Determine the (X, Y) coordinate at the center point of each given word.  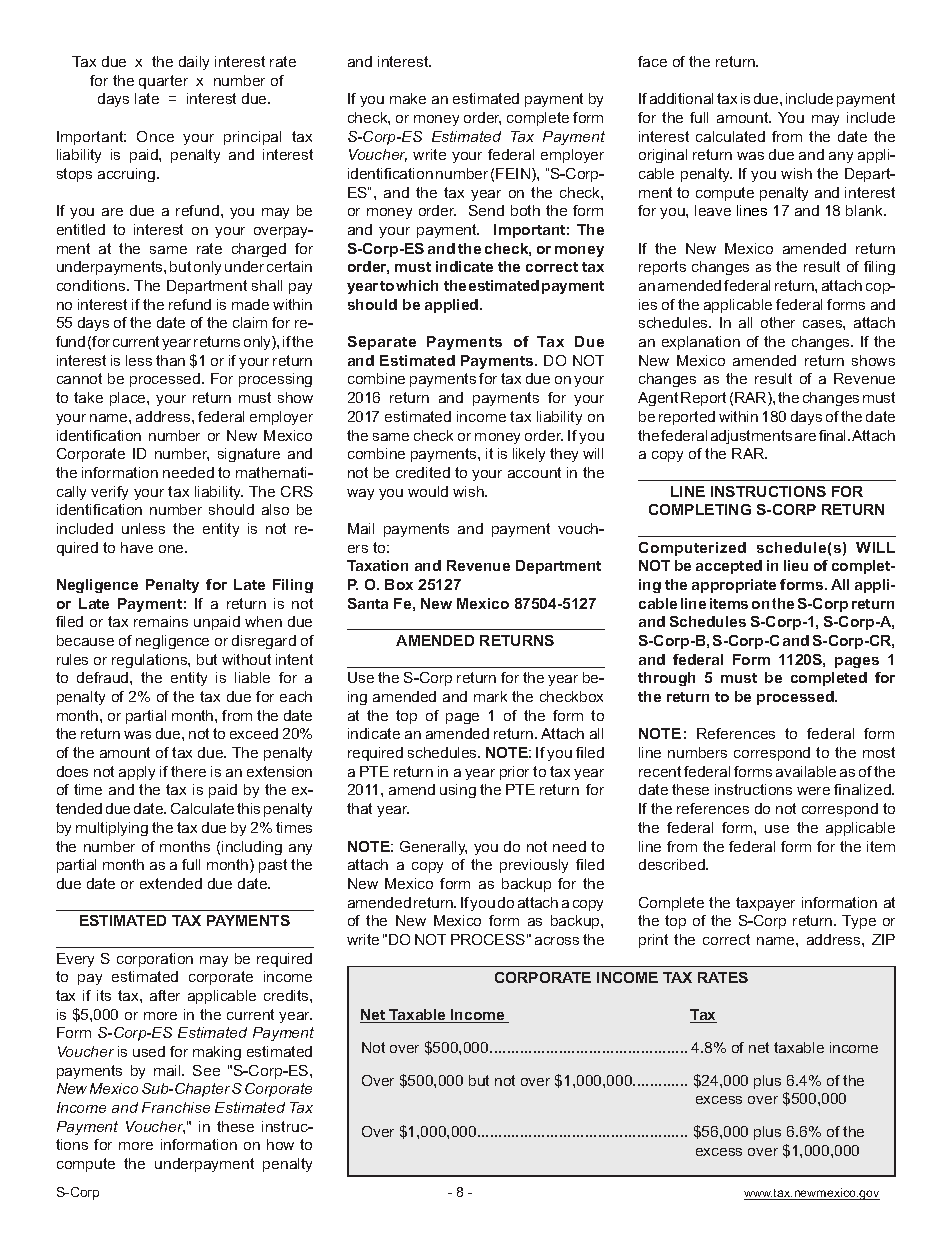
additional (681, 98)
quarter (163, 82)
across (557, 941)
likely (529, 455)
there (188, 771)
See (206, 1070)
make (408, 98)
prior (514, 773)
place (129, 399)
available (806, 771)
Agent (658, 399)
